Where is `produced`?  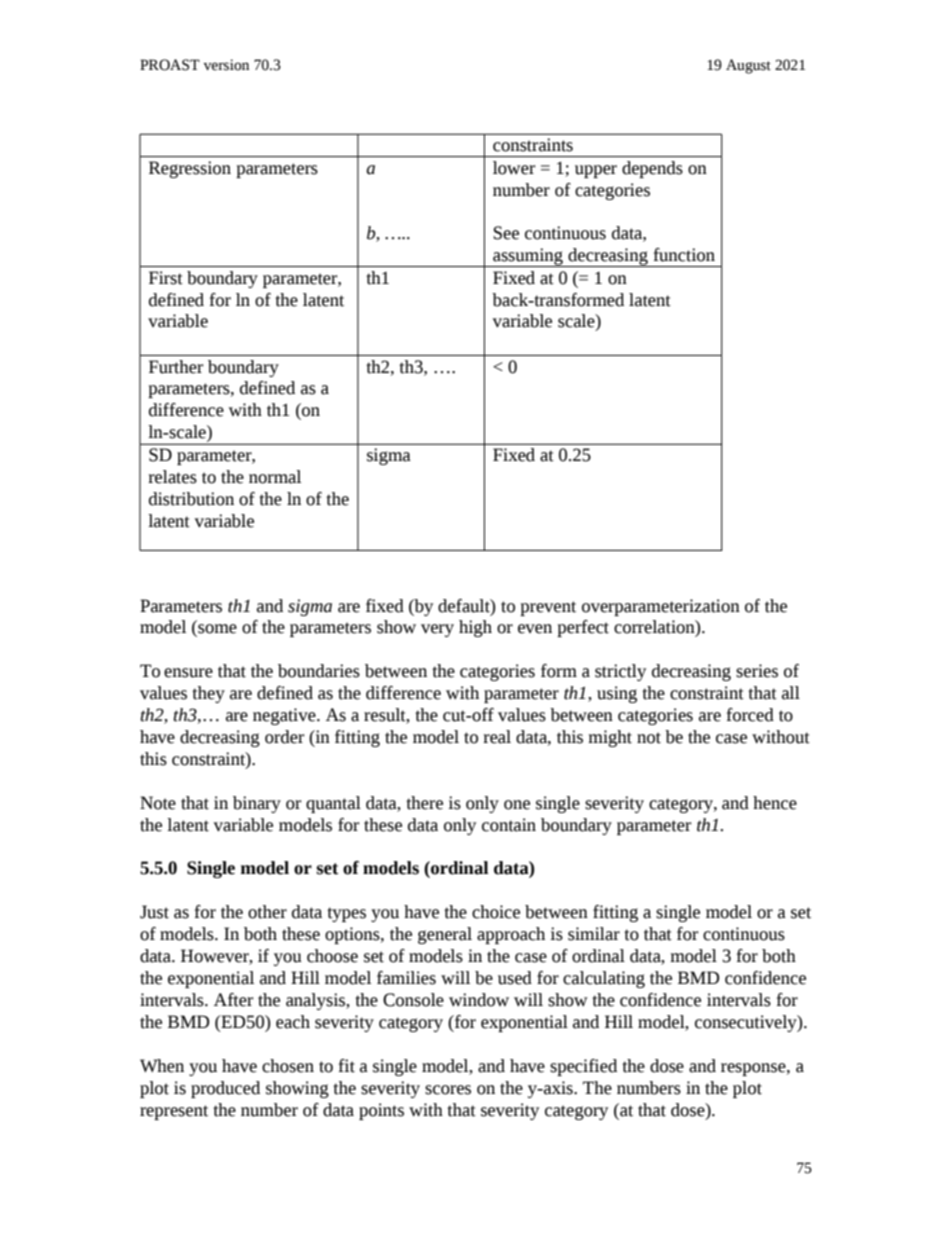 produced is located at coordinates (225, 1089).
